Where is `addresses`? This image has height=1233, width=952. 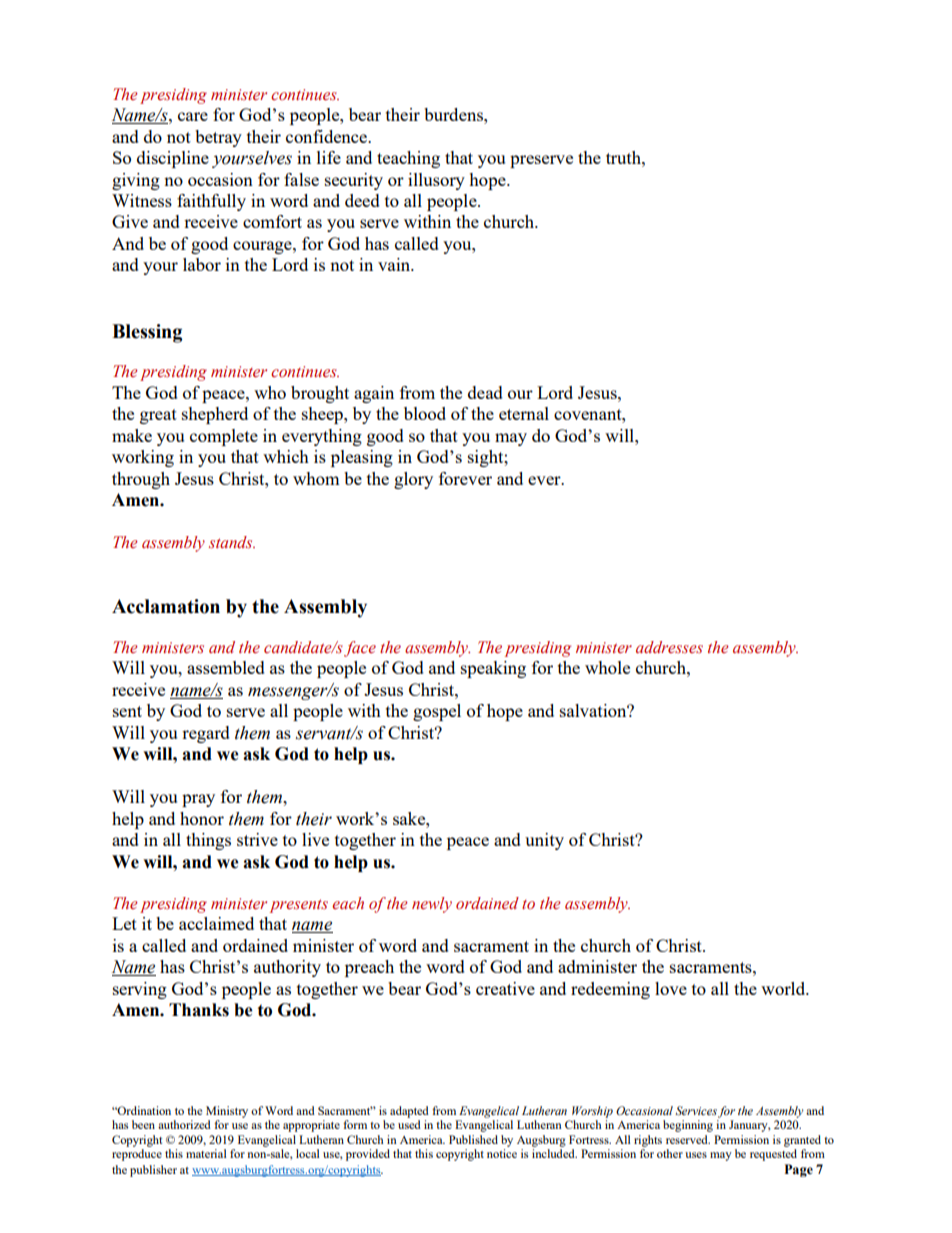
addresses is located at coordinates (669, 647).
